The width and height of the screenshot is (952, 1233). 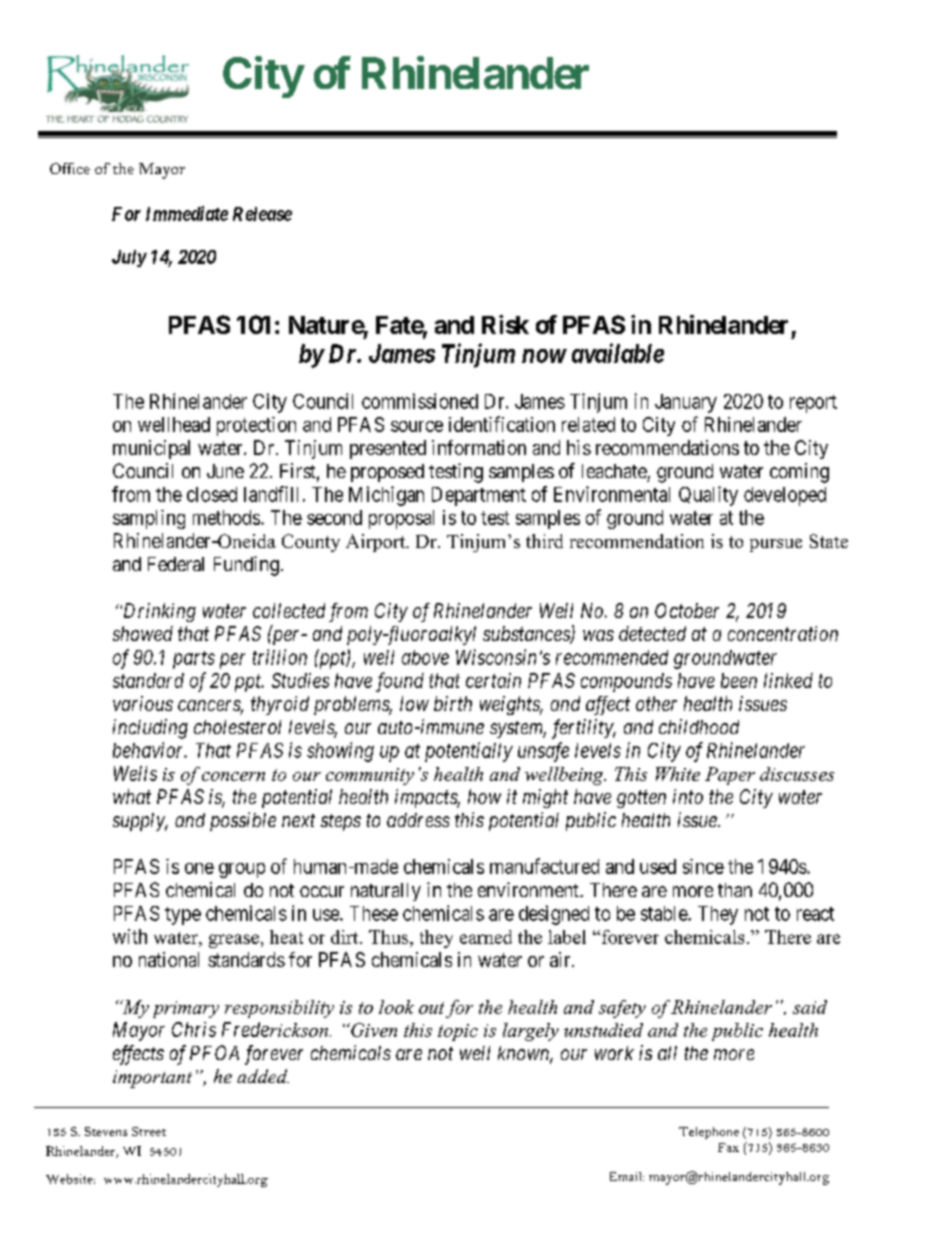 What do you see at coordinates (262, 214) in the screenshot?
I see `Release` at bounding box center [262, 214].
